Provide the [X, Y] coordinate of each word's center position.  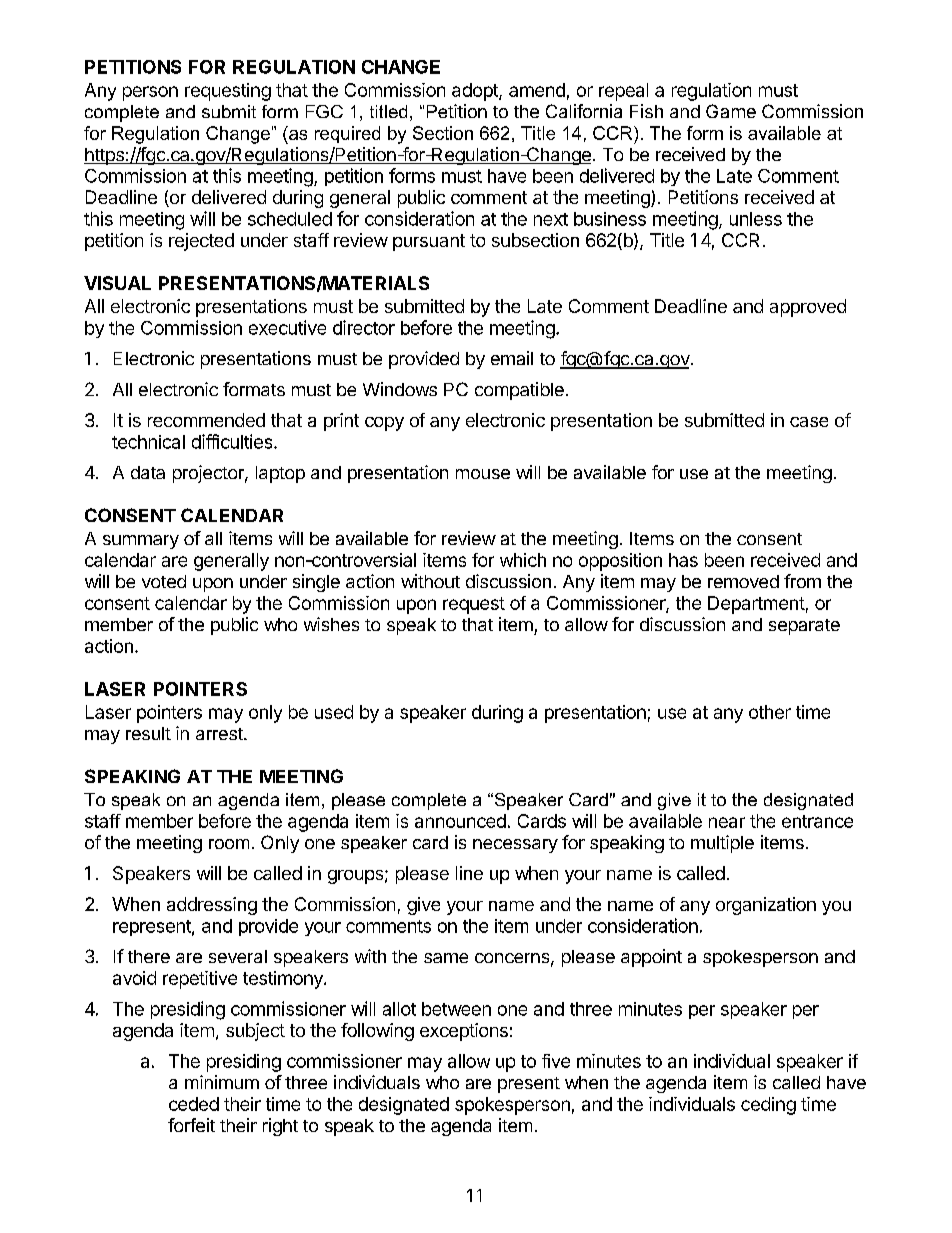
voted [164, 581]
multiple [722, 844]
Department [756, 605]
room [229, 844]
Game [731, 111]
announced [460, 821]
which [523, 560]
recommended [206, 420]
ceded [194, 1104]
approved [808, 308]
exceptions [464, 1032]
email [512, 358]
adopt [476, 92]
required [347, 134]
